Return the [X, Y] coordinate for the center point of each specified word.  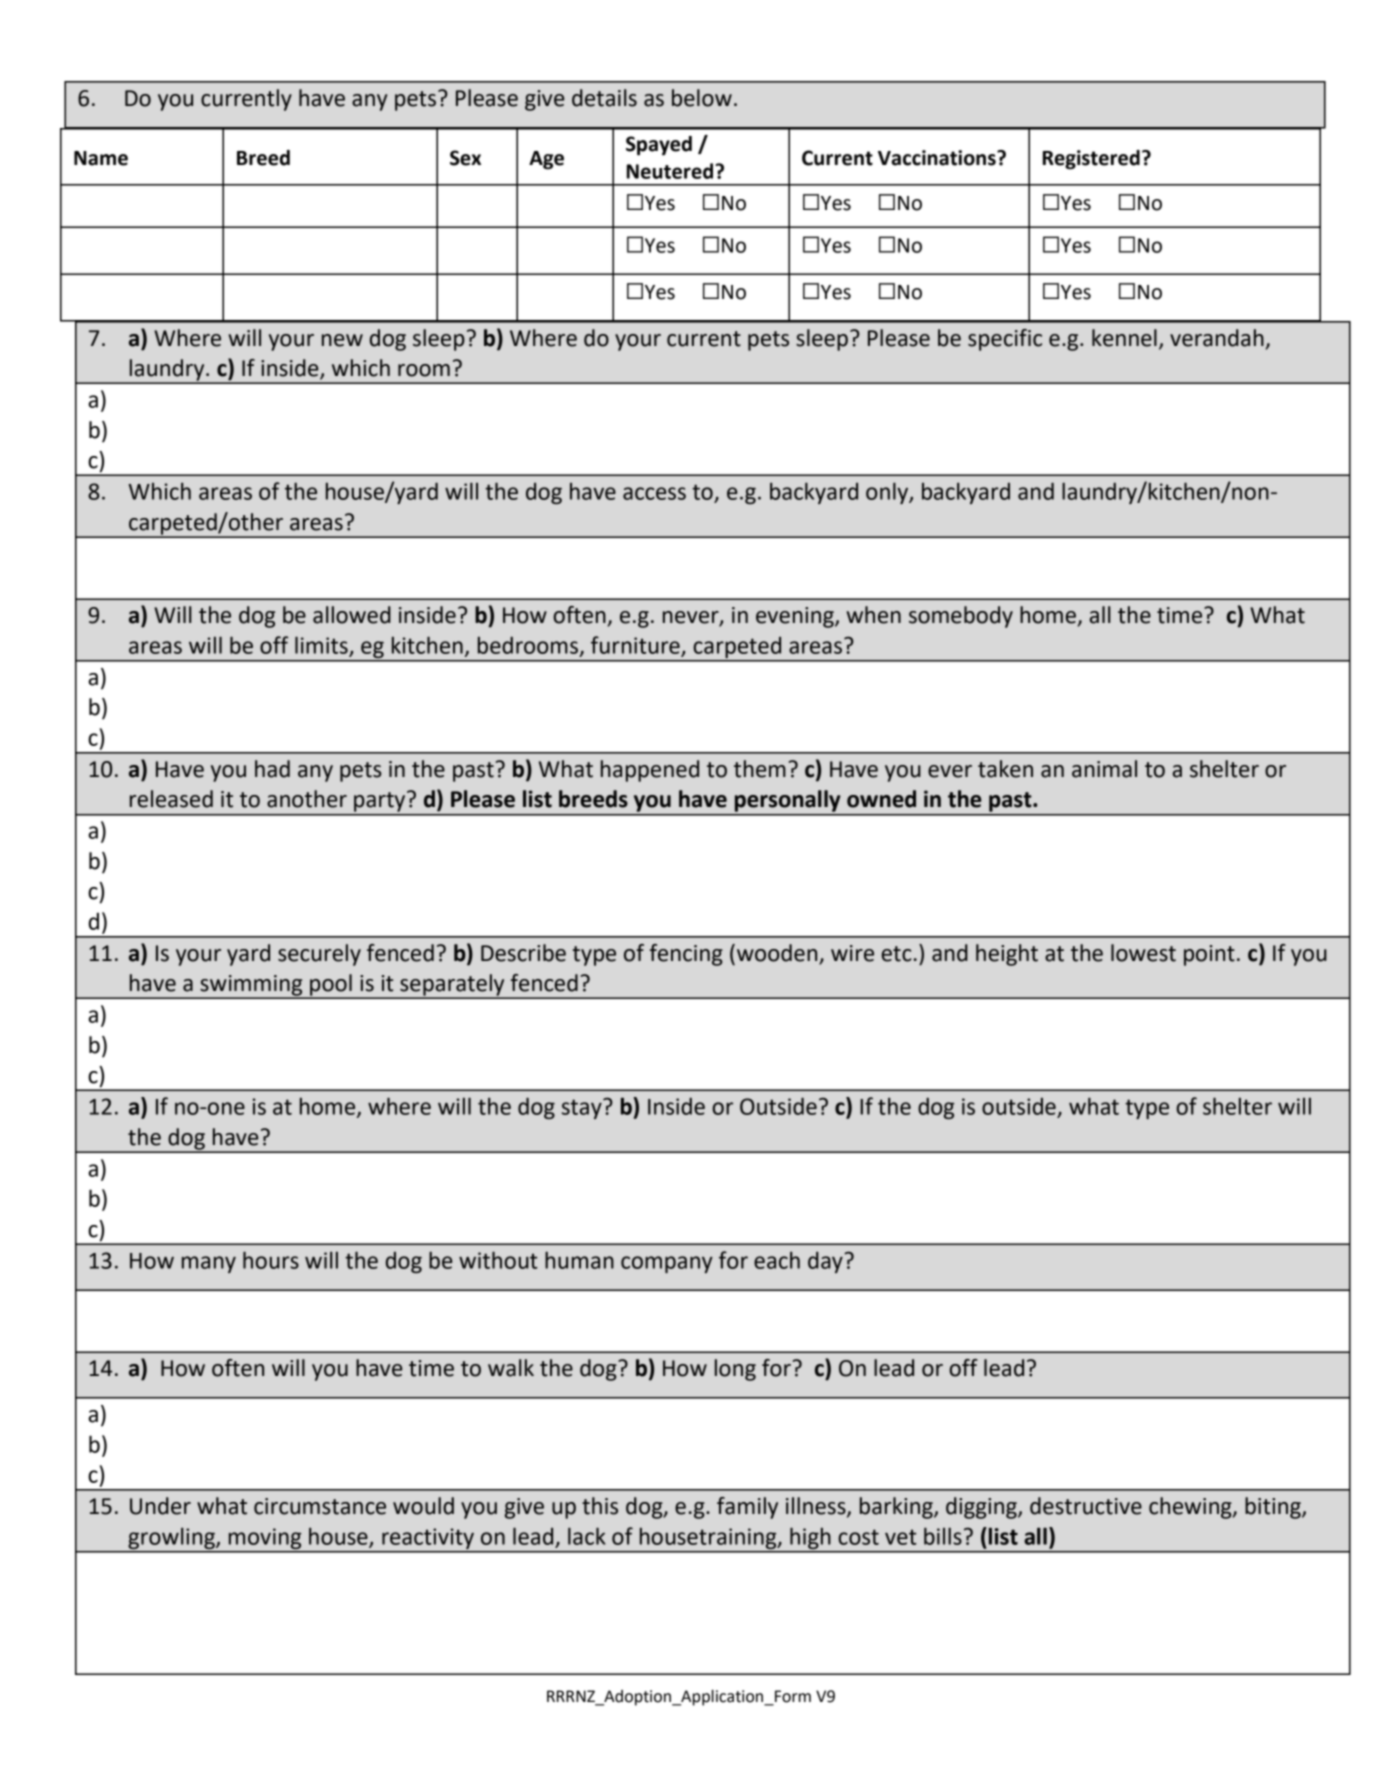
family [747, 1508]
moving [265, 1538]
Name [101, 158]
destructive [1086, 1506]
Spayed [659, 146]
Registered [1091, 160]
